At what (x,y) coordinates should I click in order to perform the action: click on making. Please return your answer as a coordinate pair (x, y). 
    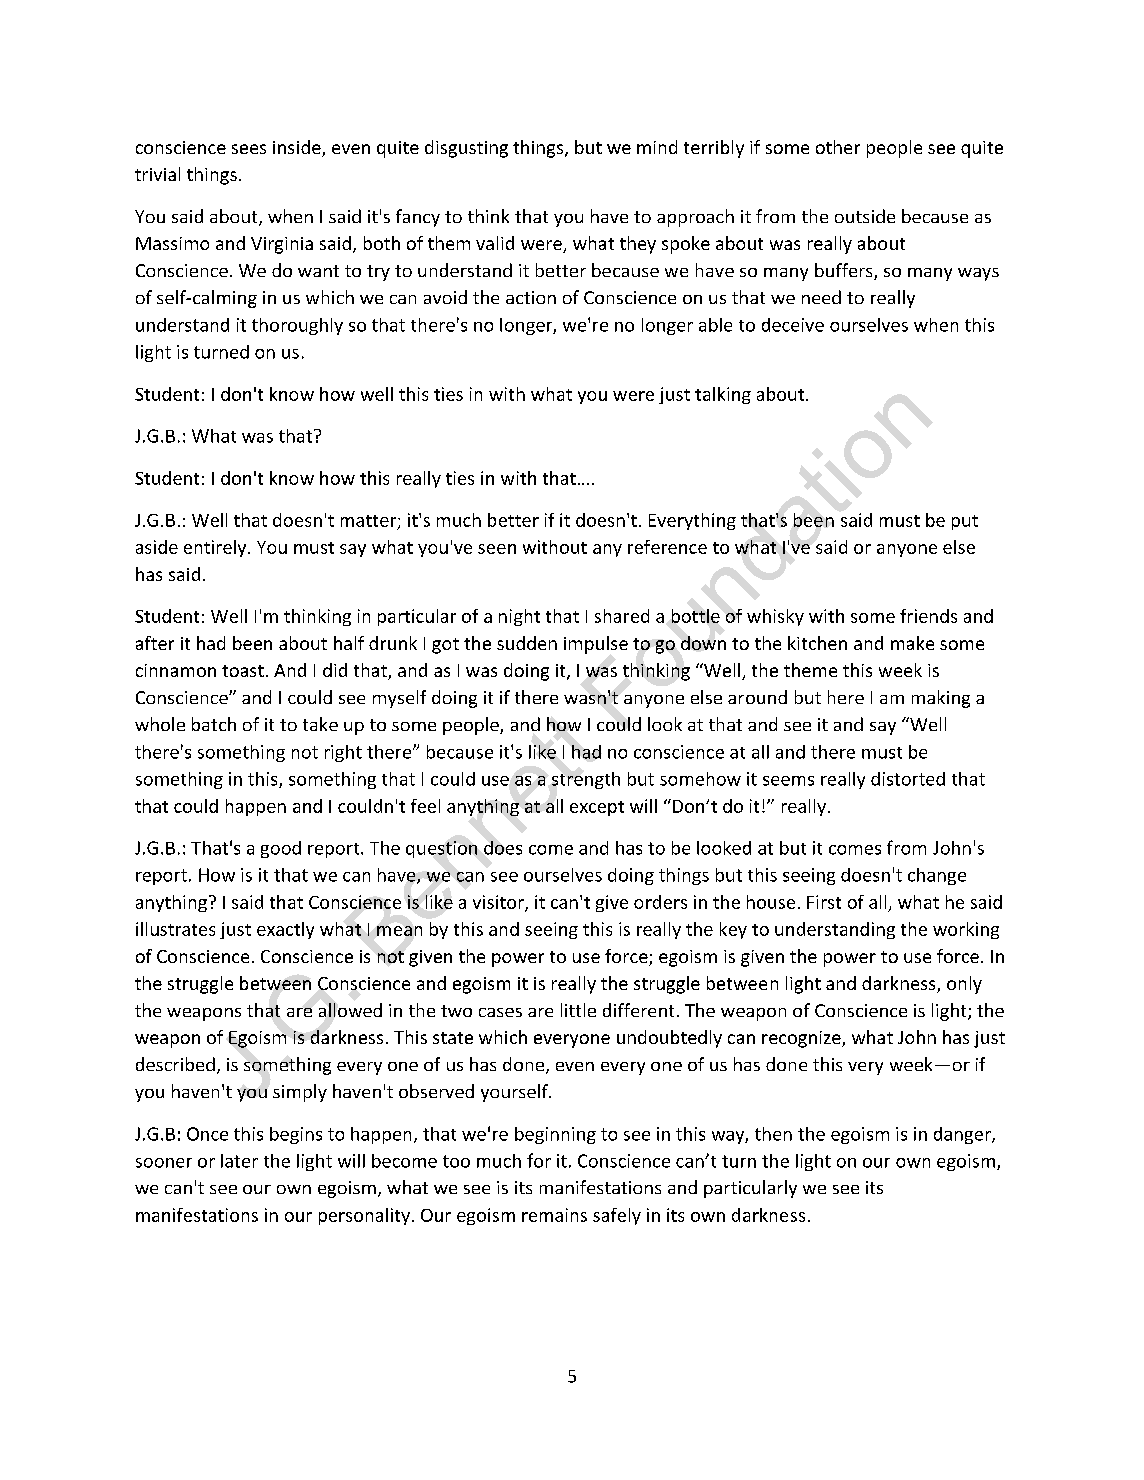
    Looking at the image, I should click on (941, 699).
